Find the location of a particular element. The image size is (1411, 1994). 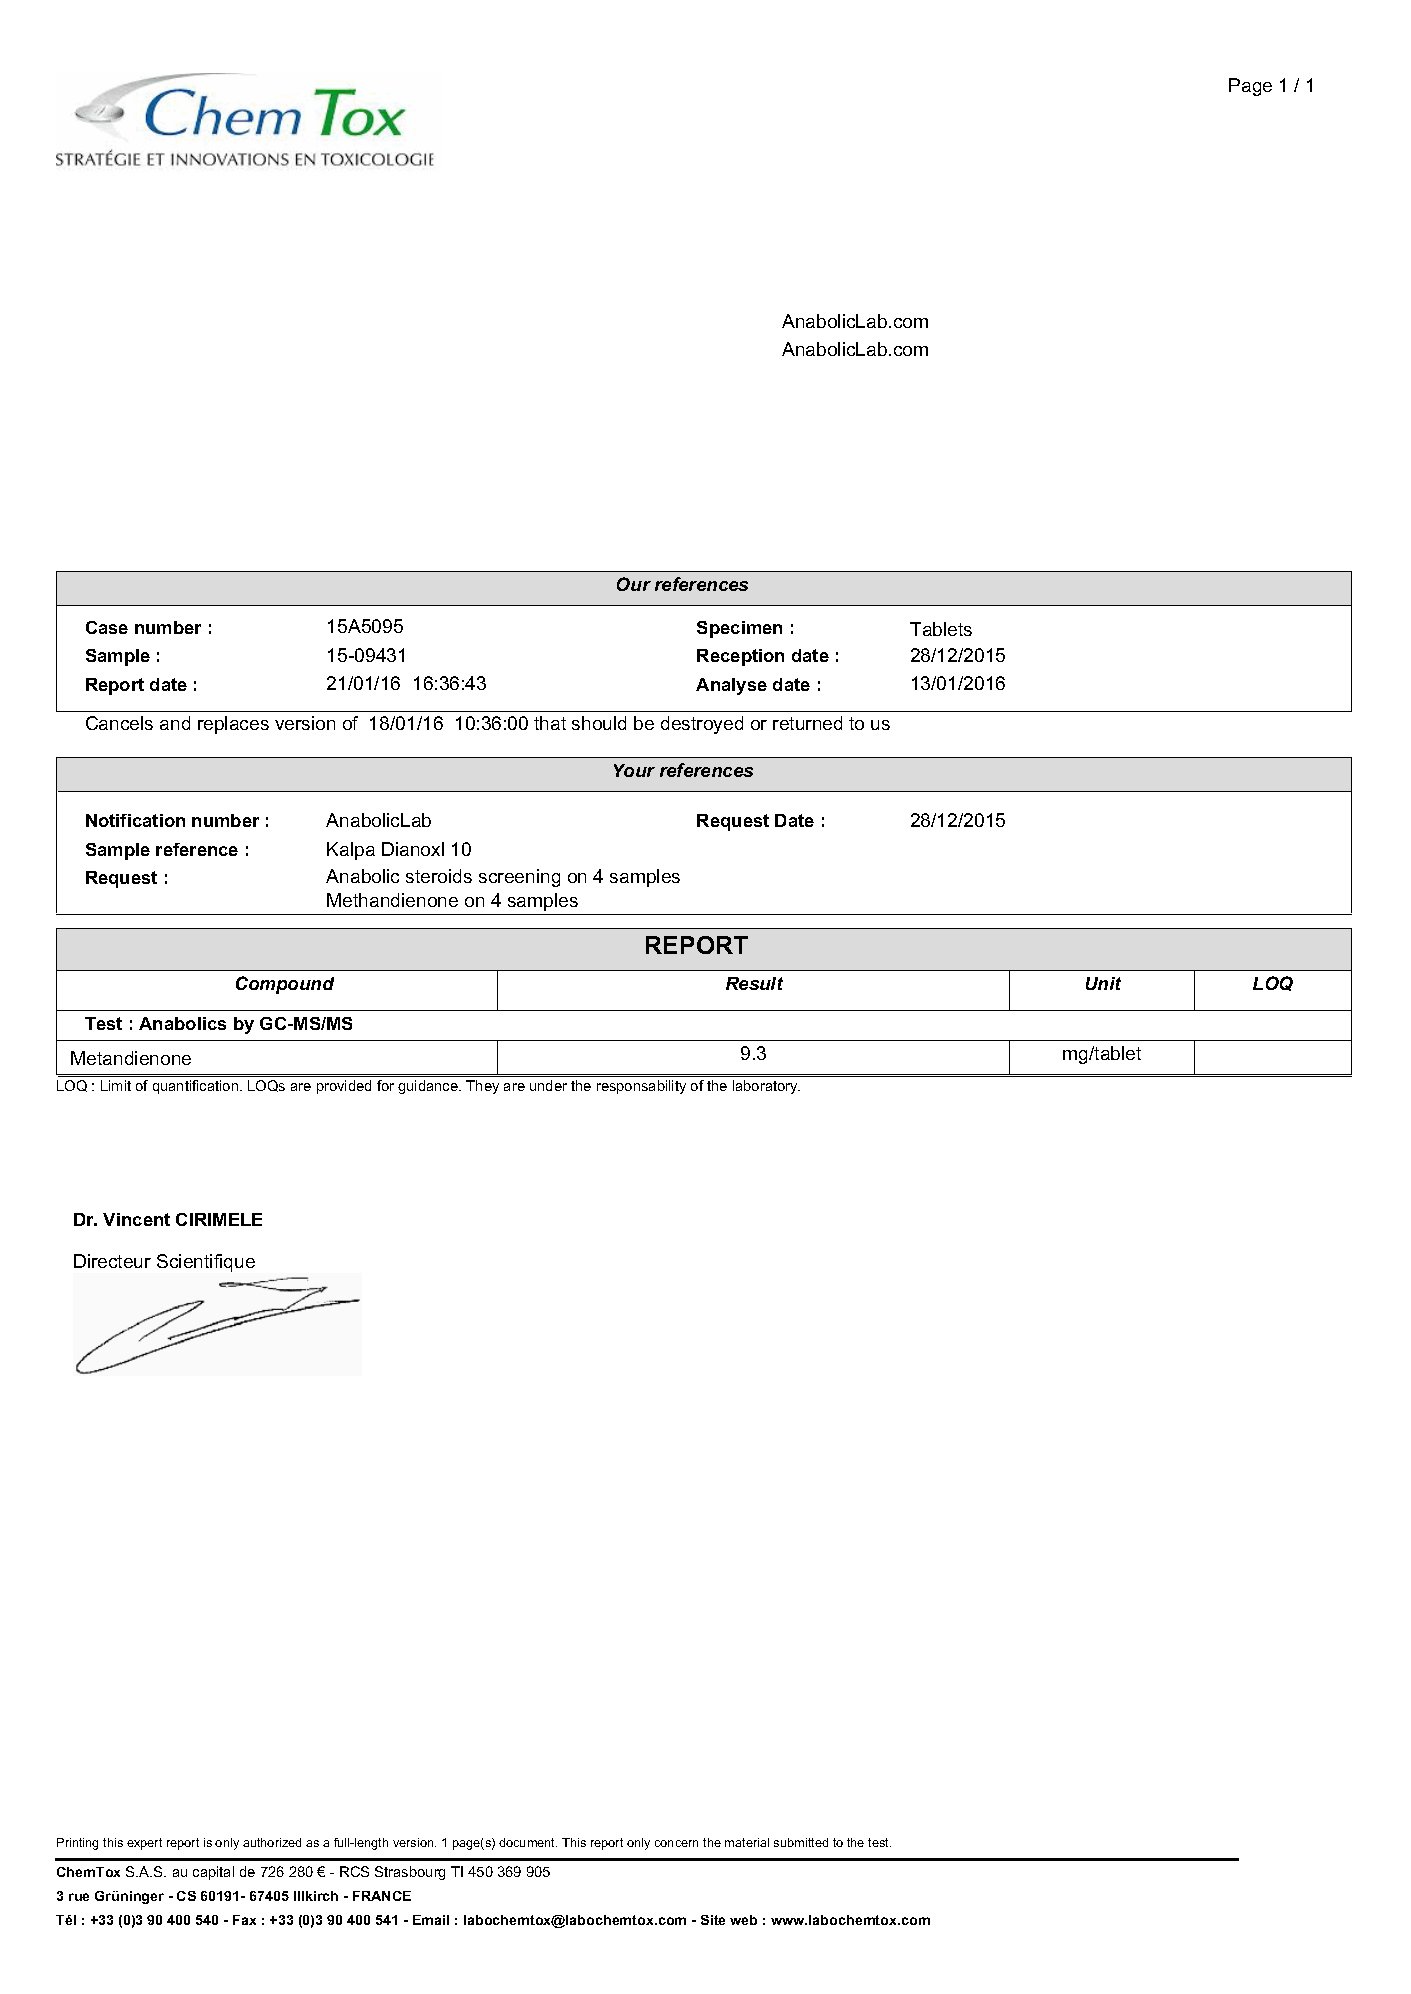

replaces is located at coordinates (233, 725).
